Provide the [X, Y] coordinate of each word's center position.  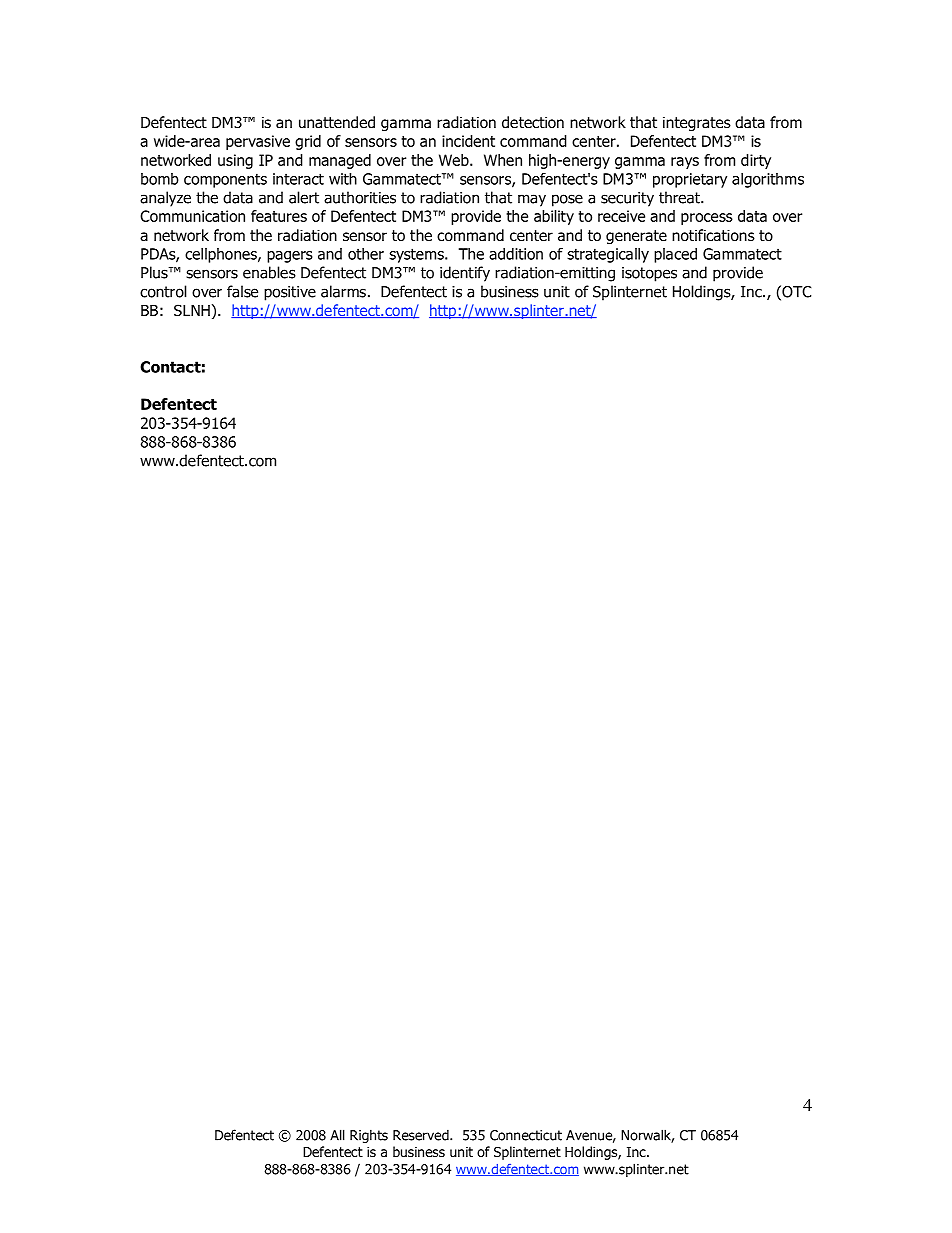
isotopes [649, 274]
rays [685, 163]
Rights [369, 1136]
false [242, 291]
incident [468, 141]
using [235, 161]
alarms [343, 291]
